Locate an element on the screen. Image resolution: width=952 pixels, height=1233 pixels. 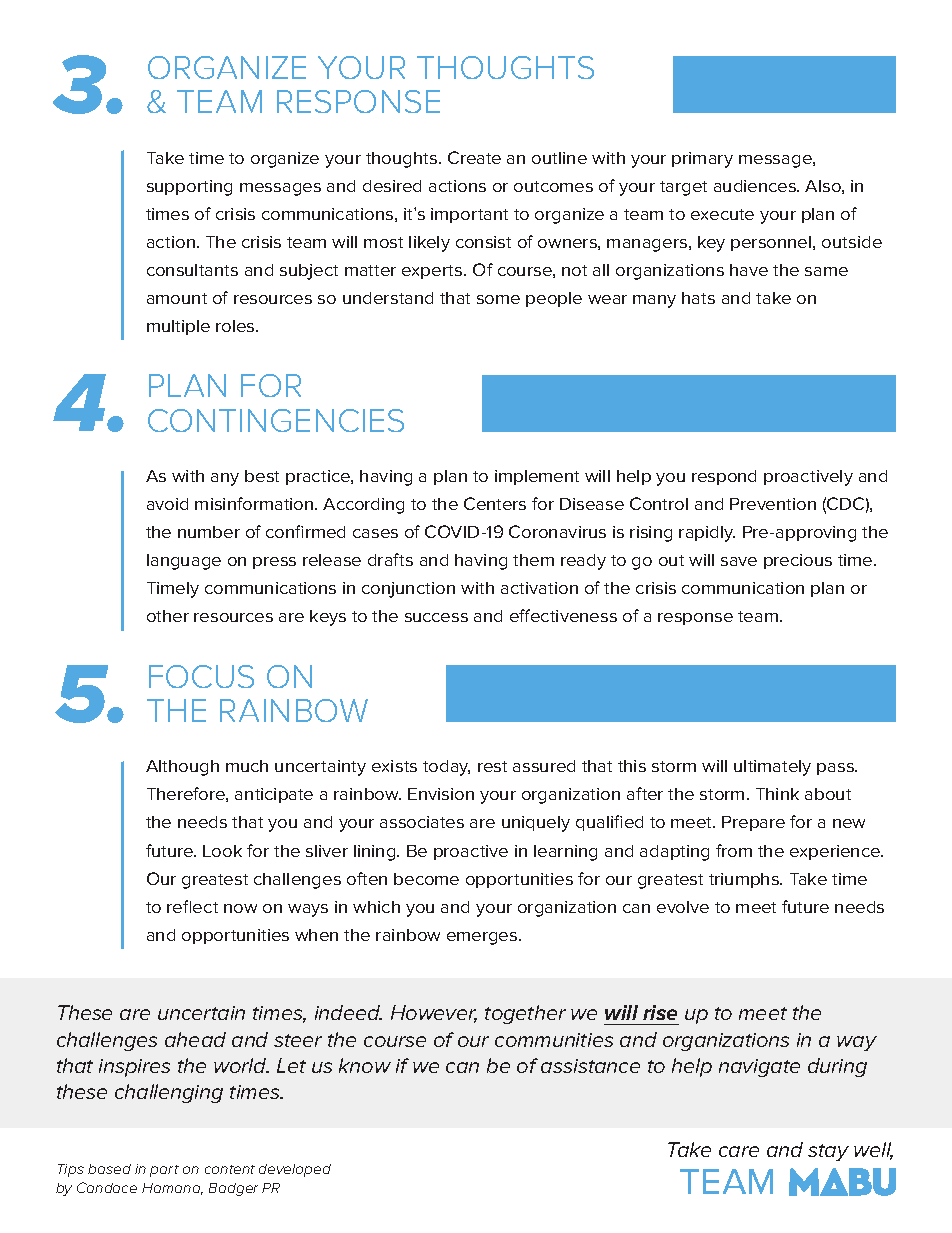
FOCUS is located at coordinates (201, 676).
